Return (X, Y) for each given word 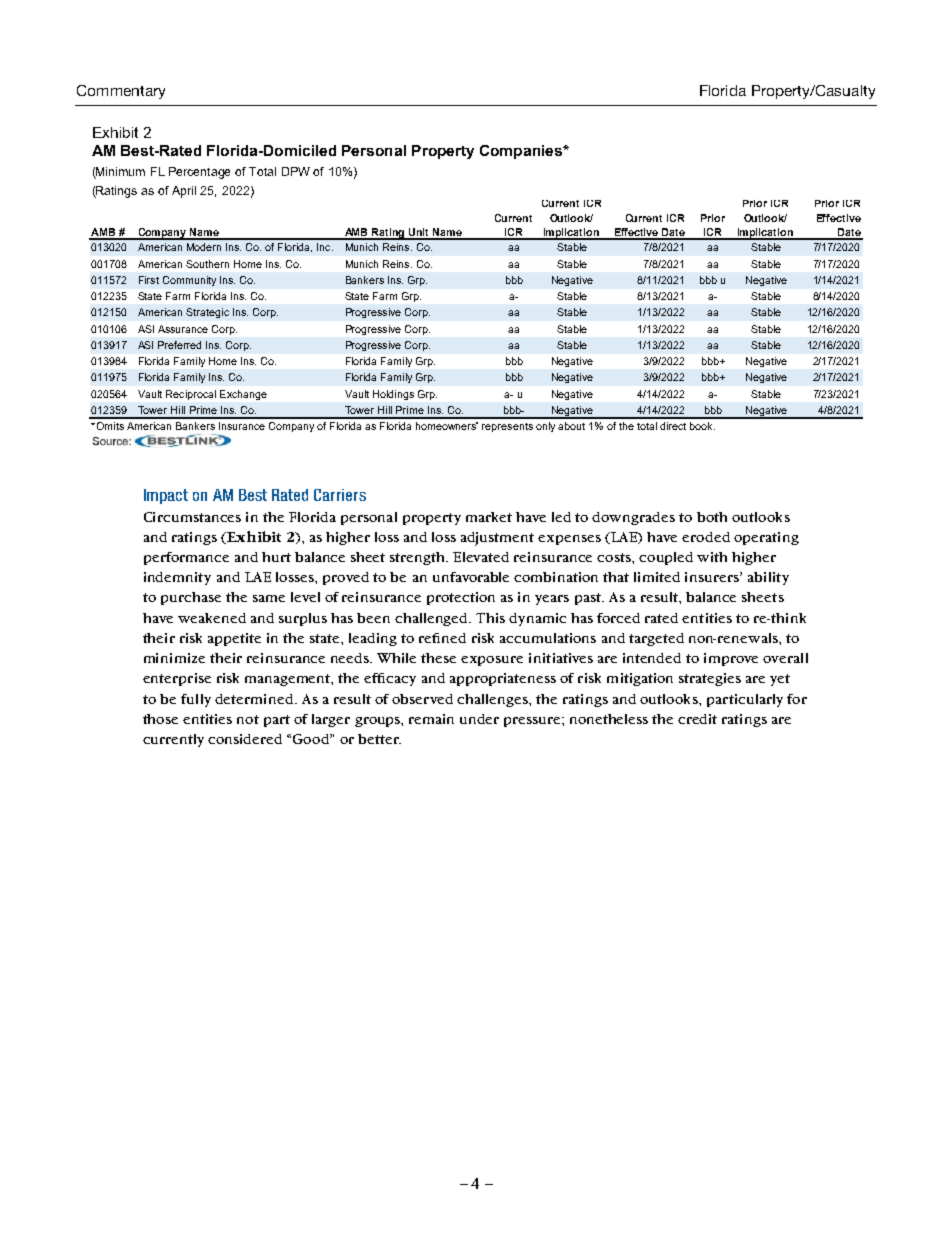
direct (673, 426)
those (160, 719)
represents (507, 427)
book (702, 426)
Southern (207, 264)
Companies (522, 152)
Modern (204, 247)
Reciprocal (191, 395)
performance (186, 558)
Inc (325, 247)
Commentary (121, 92)
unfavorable (471, 577)
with (712, 557)
